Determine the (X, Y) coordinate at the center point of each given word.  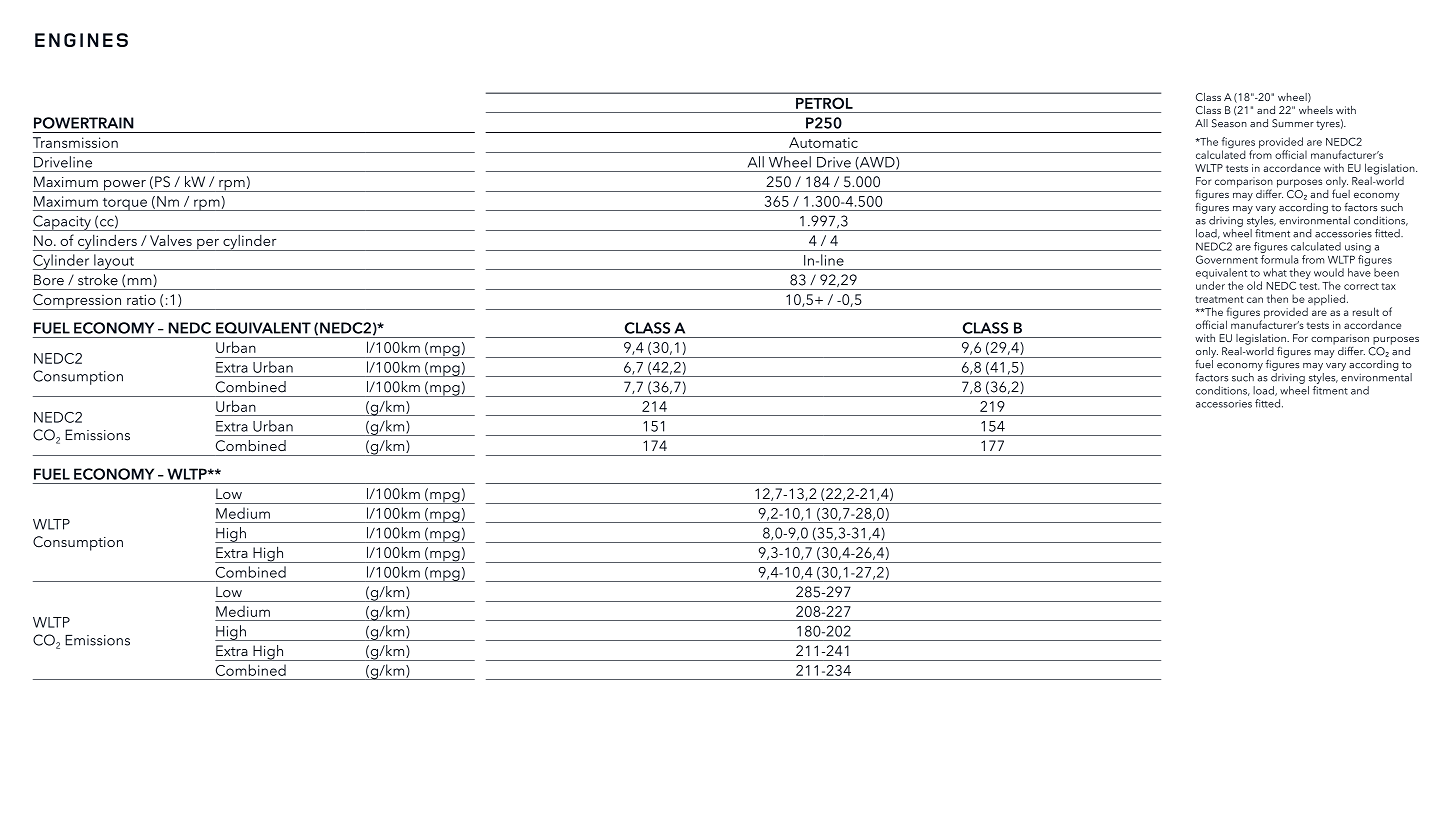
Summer (1293, 123)
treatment (1219, 299)
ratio (141, 299)
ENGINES (81, 40)
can (1255, 300)
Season (1229, 123)
